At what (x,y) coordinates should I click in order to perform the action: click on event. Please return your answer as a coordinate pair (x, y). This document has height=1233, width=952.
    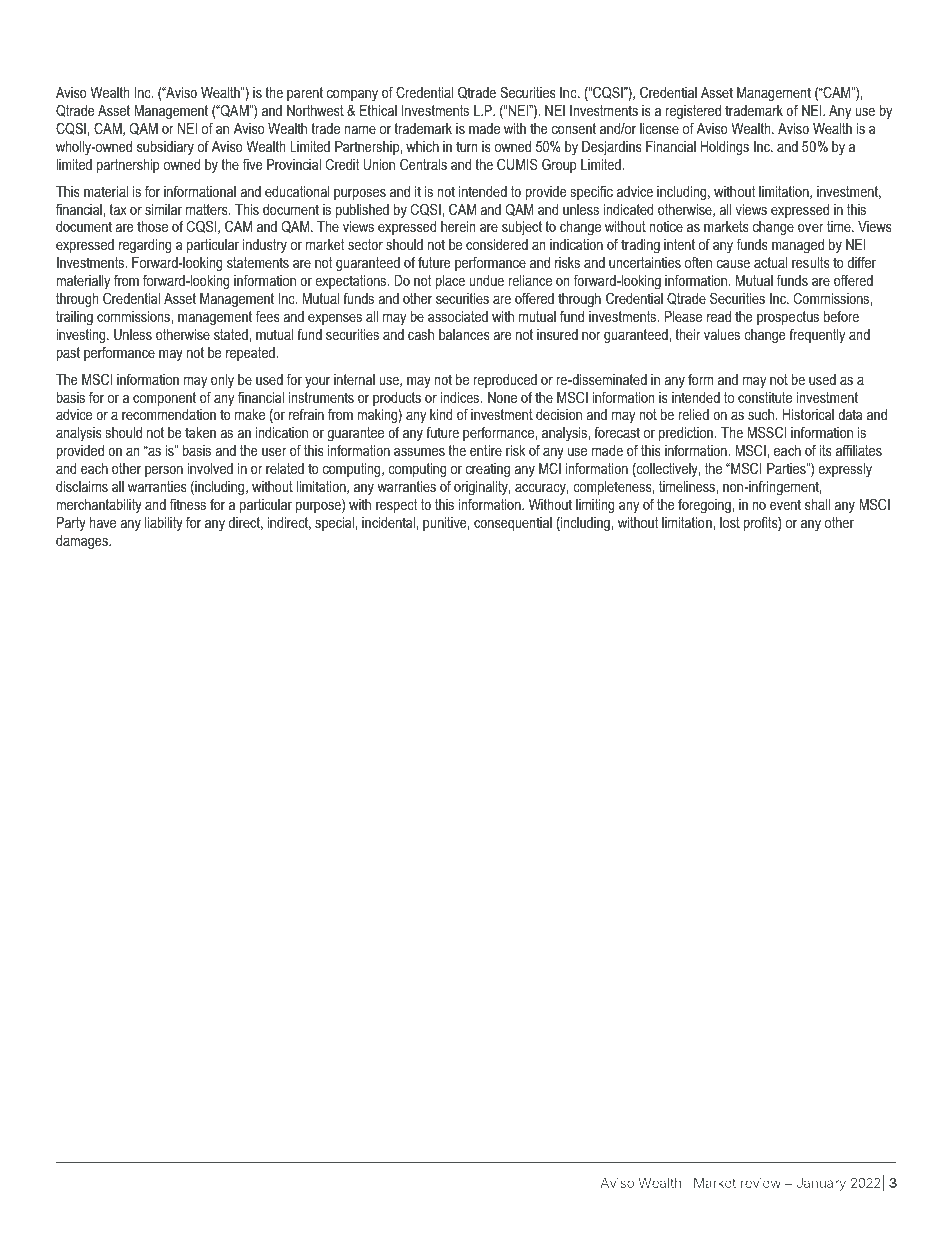
    Looking at the image, I should click on (785, 504).
